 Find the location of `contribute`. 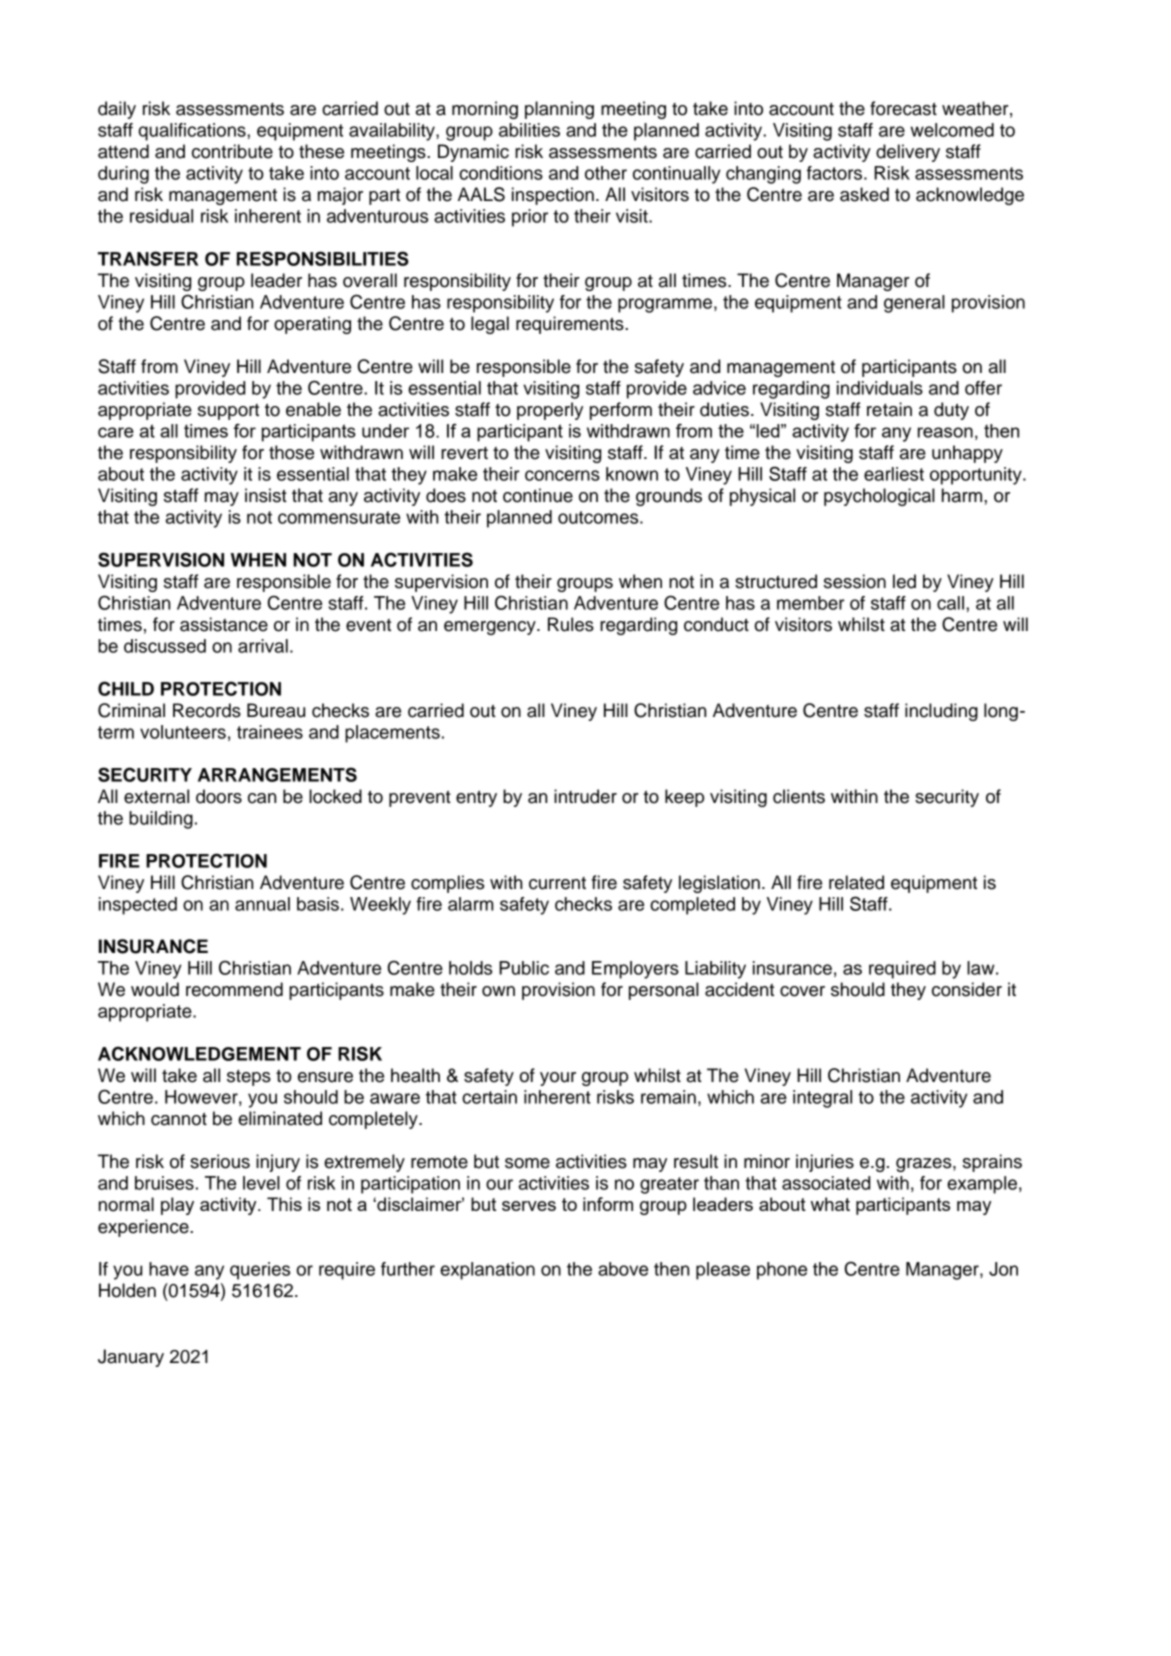

contribute is located at coordinates (232, 151).
